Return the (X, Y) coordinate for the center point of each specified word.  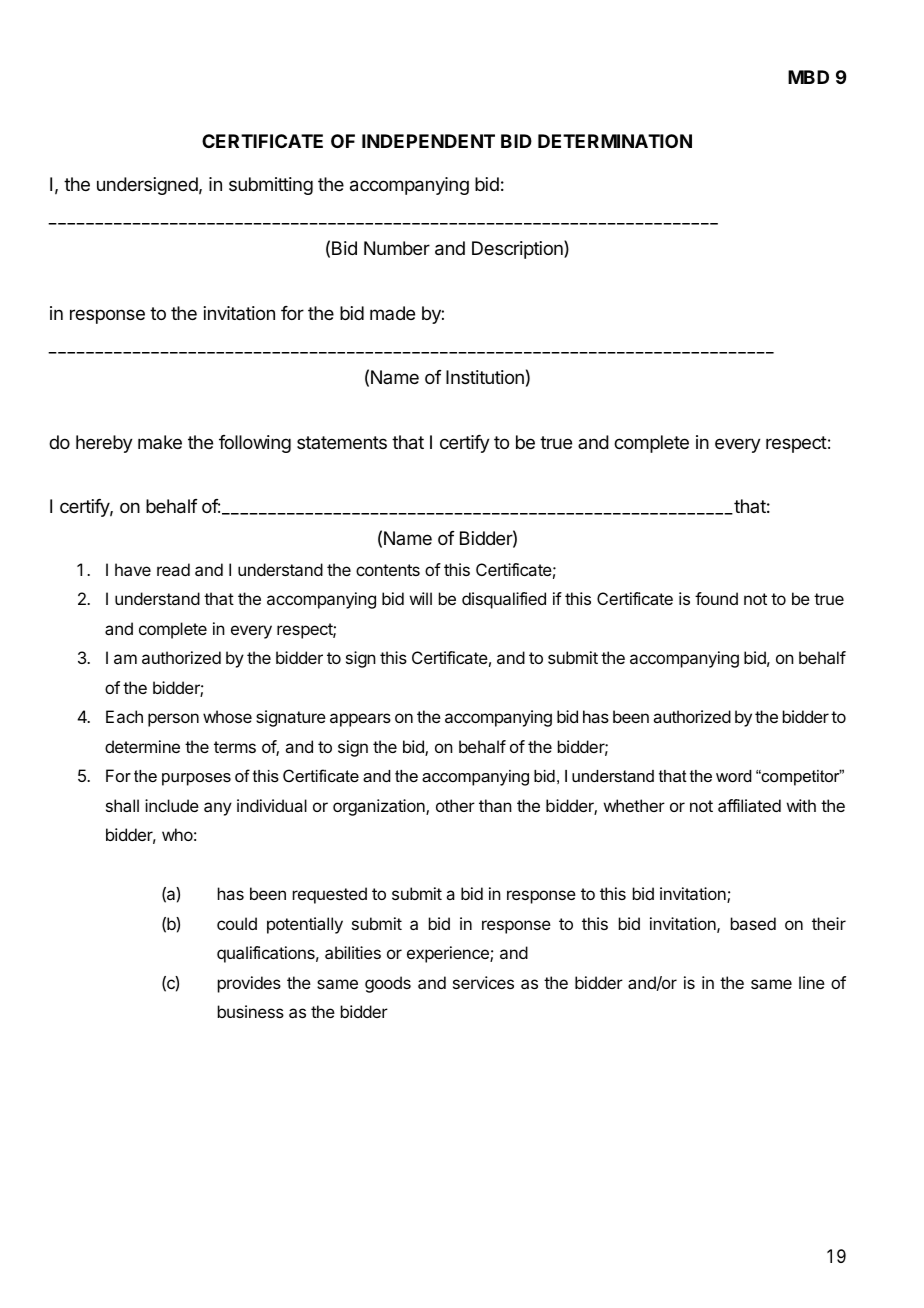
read (173, 569)
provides (249, 984)
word (734, 776)
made (392, 313)
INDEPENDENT (428, 141)
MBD (808, 77)
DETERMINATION (615, 141)
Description (518, 249)
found (716, 598)
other (455, 805)
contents (388, 570)
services (483, 982)
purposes (196, 779)
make (160, 442)
